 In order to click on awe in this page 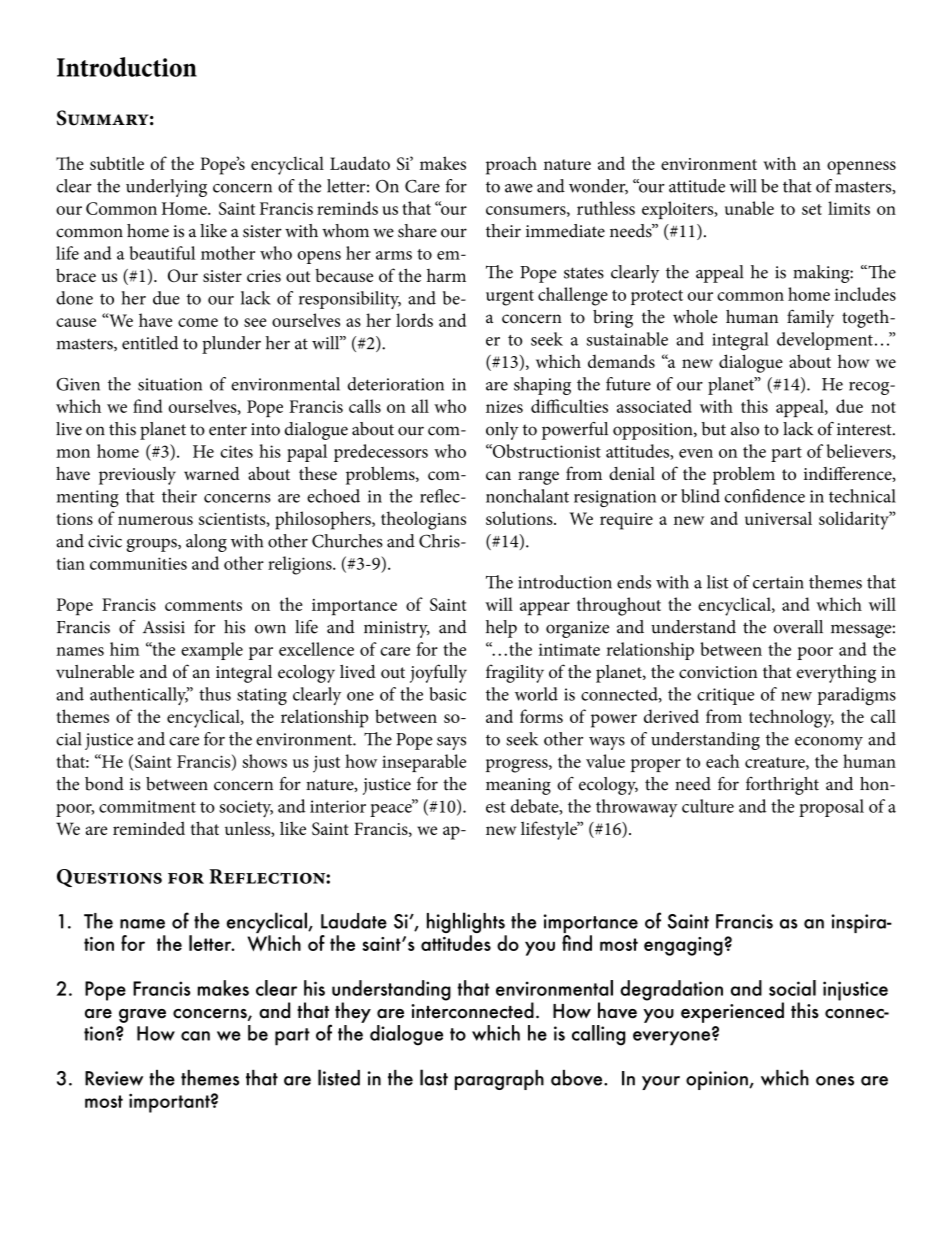, I will do `click(519, 188)`.
